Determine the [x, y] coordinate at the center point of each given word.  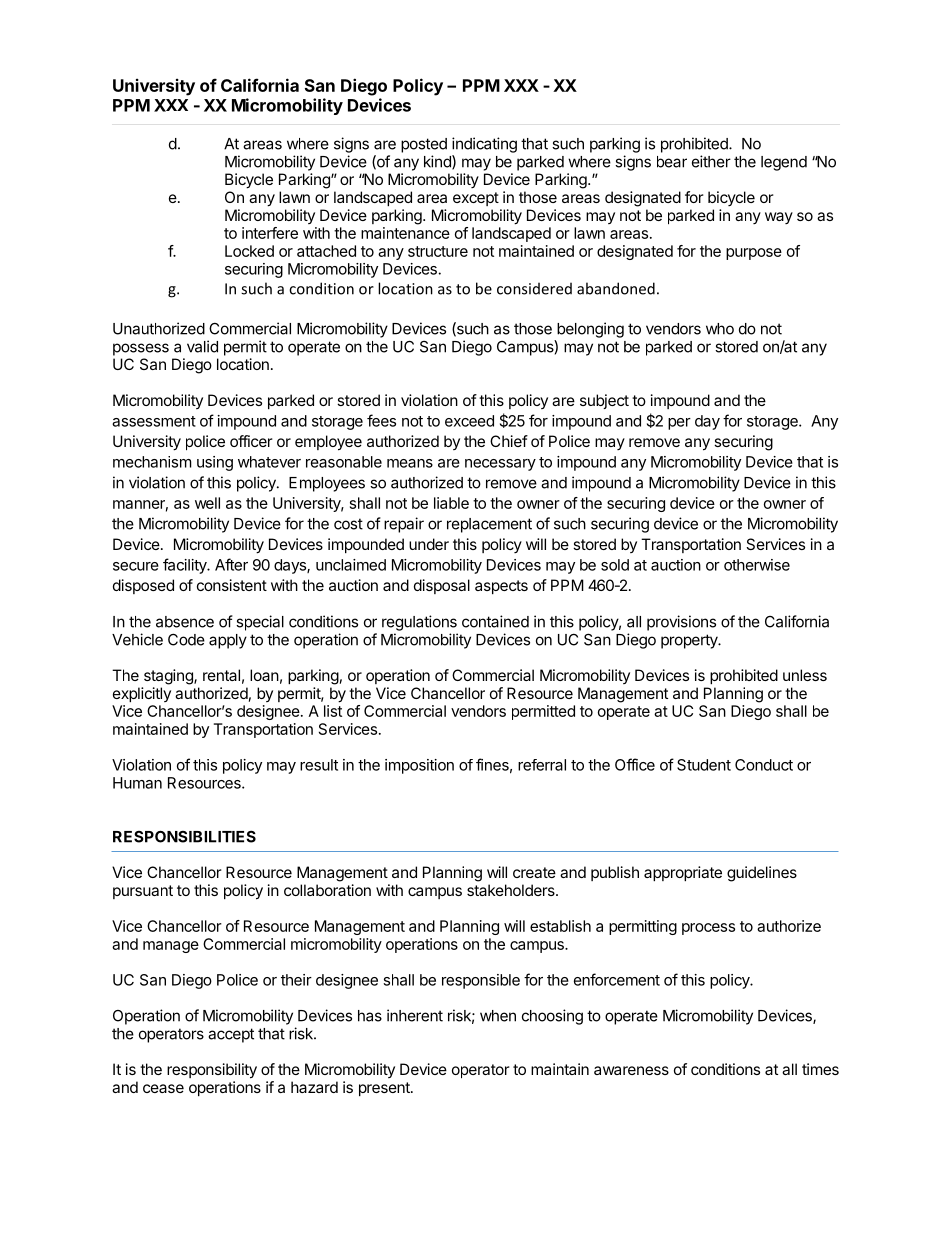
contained [495, 621]
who [720, 329]
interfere [270, 233]
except [476, 199]
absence [185, 622]
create [534, 872]
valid [202, 346]
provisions [681, 623]
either [711, 161]
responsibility [212, 1071]
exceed [469, 421]
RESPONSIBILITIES [184, 836]
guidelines [762, 874]
